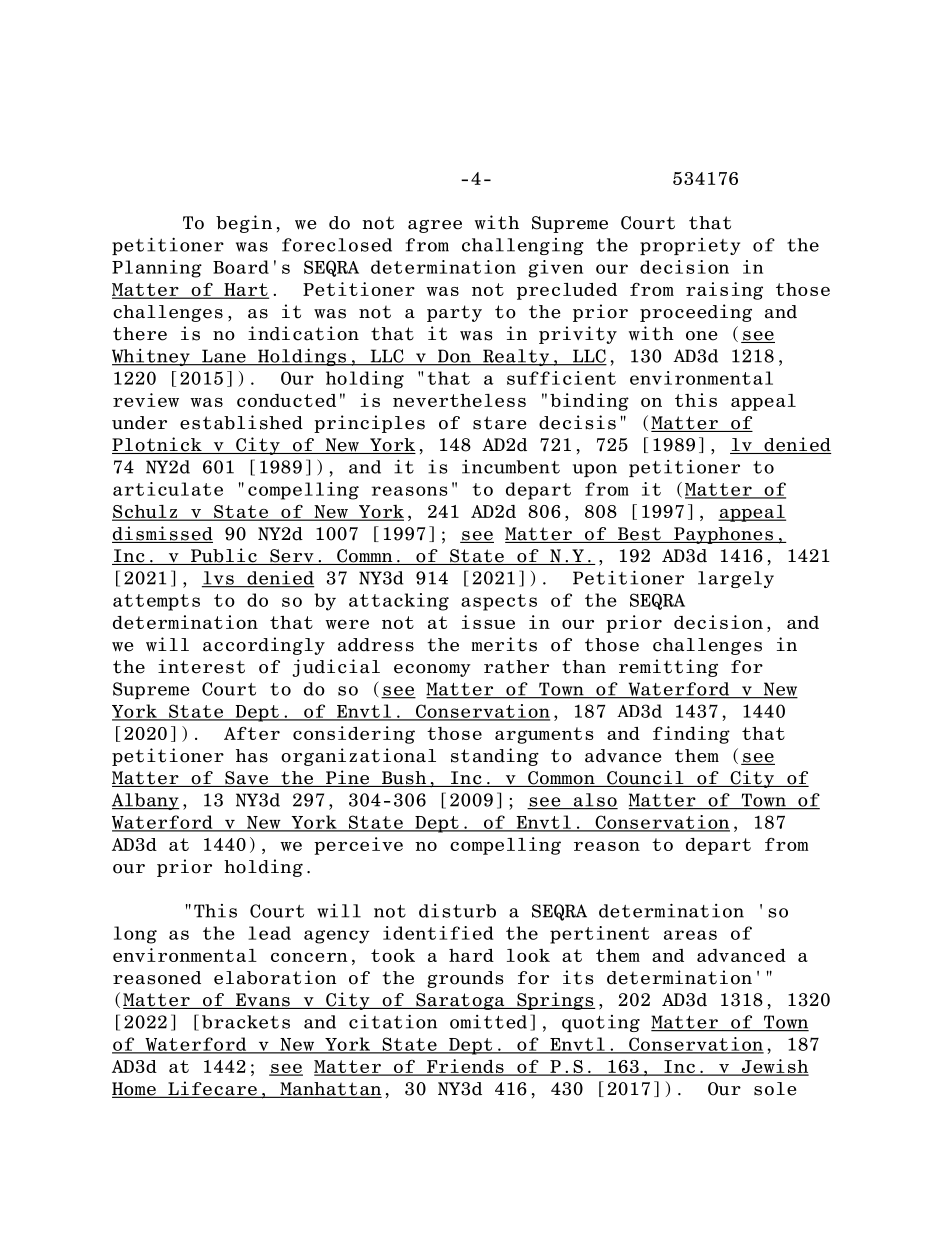 The width and height of the screenshot is (952, 1233). Describe the element at coordinates (511, 467) in the screenshot. I see `incumbent` at that location.
